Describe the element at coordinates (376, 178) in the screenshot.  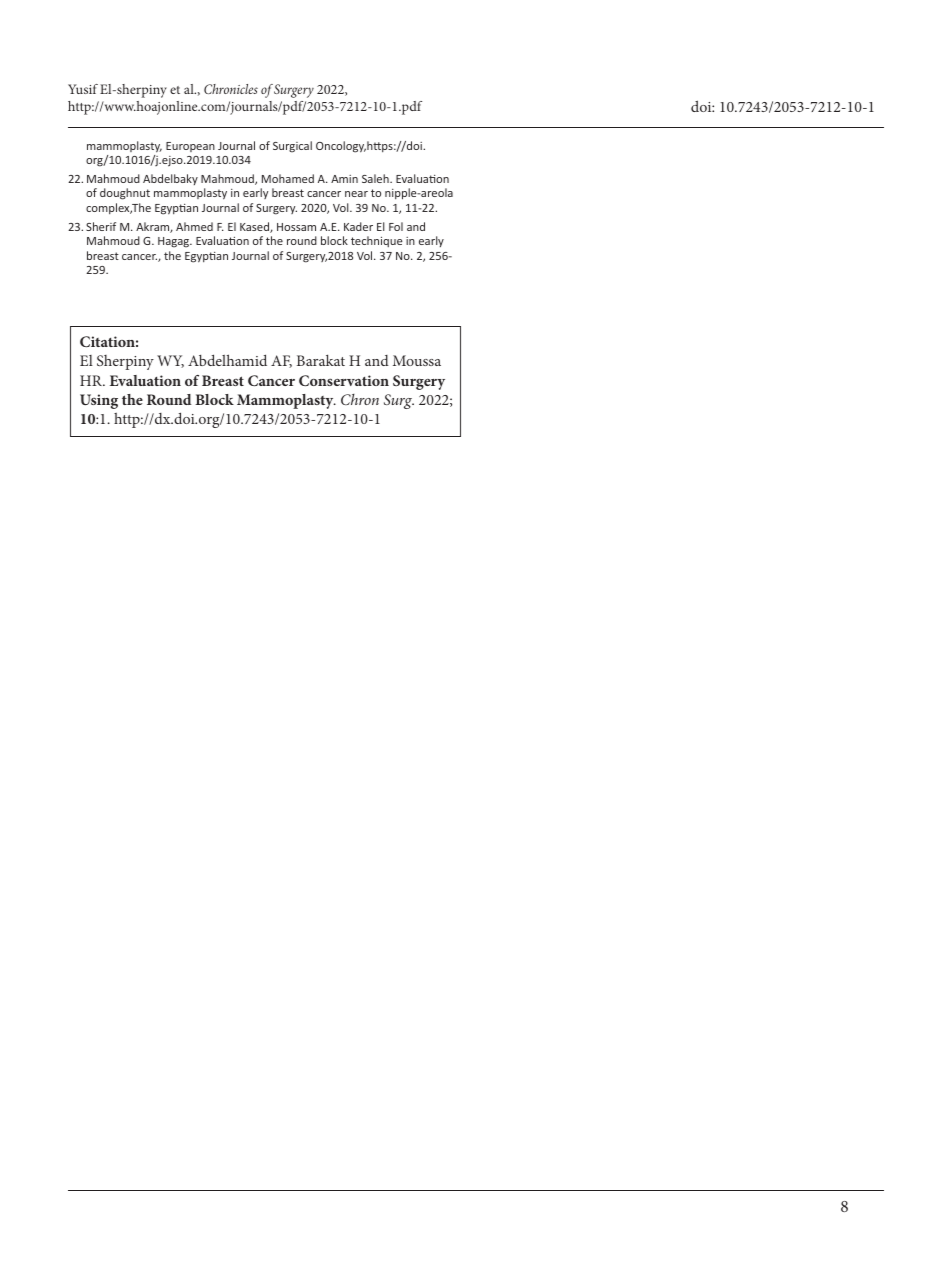
I see `Saleh` at that location.
